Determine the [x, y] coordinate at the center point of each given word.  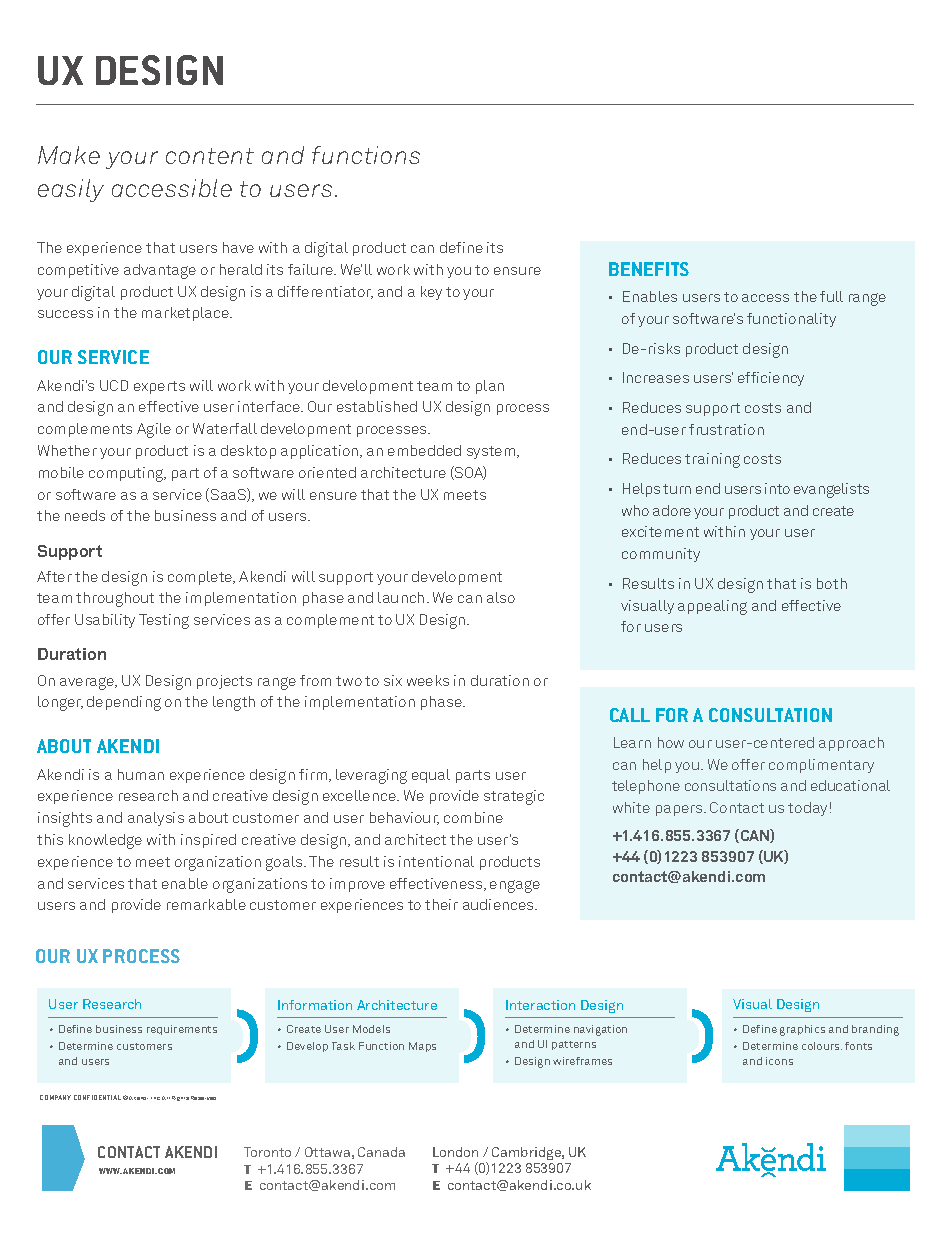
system [492, 452]
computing [127, 474]
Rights [180, 1098]
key [431, 293]
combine [473, 817]
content [210, 156]
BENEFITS [649, 269]
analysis [156, 819]
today [807, 809]
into [777, 488]
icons [779, 1061]
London [455, 1152]
